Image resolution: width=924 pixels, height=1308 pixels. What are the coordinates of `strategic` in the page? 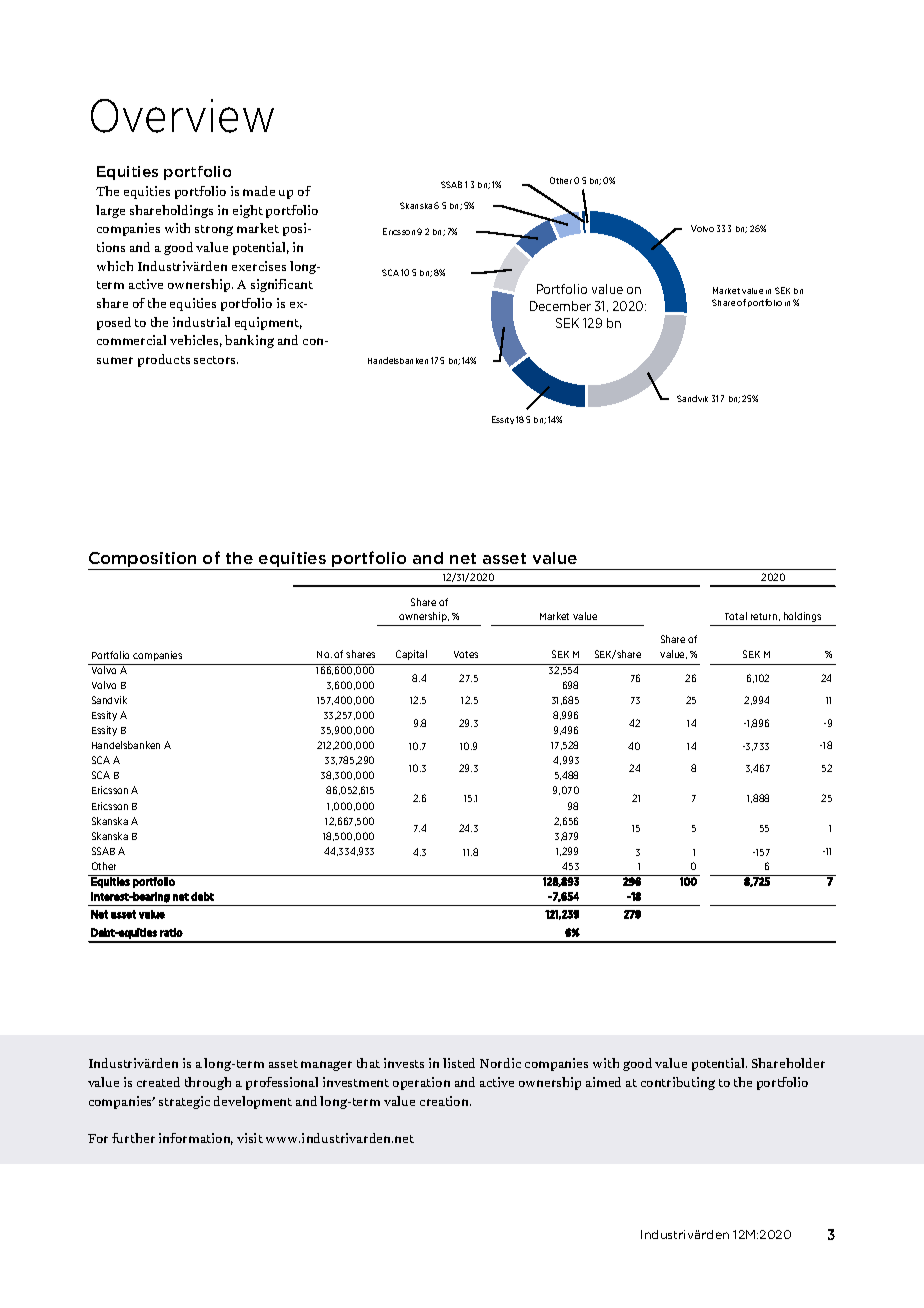 It's located at (184, 1102).
